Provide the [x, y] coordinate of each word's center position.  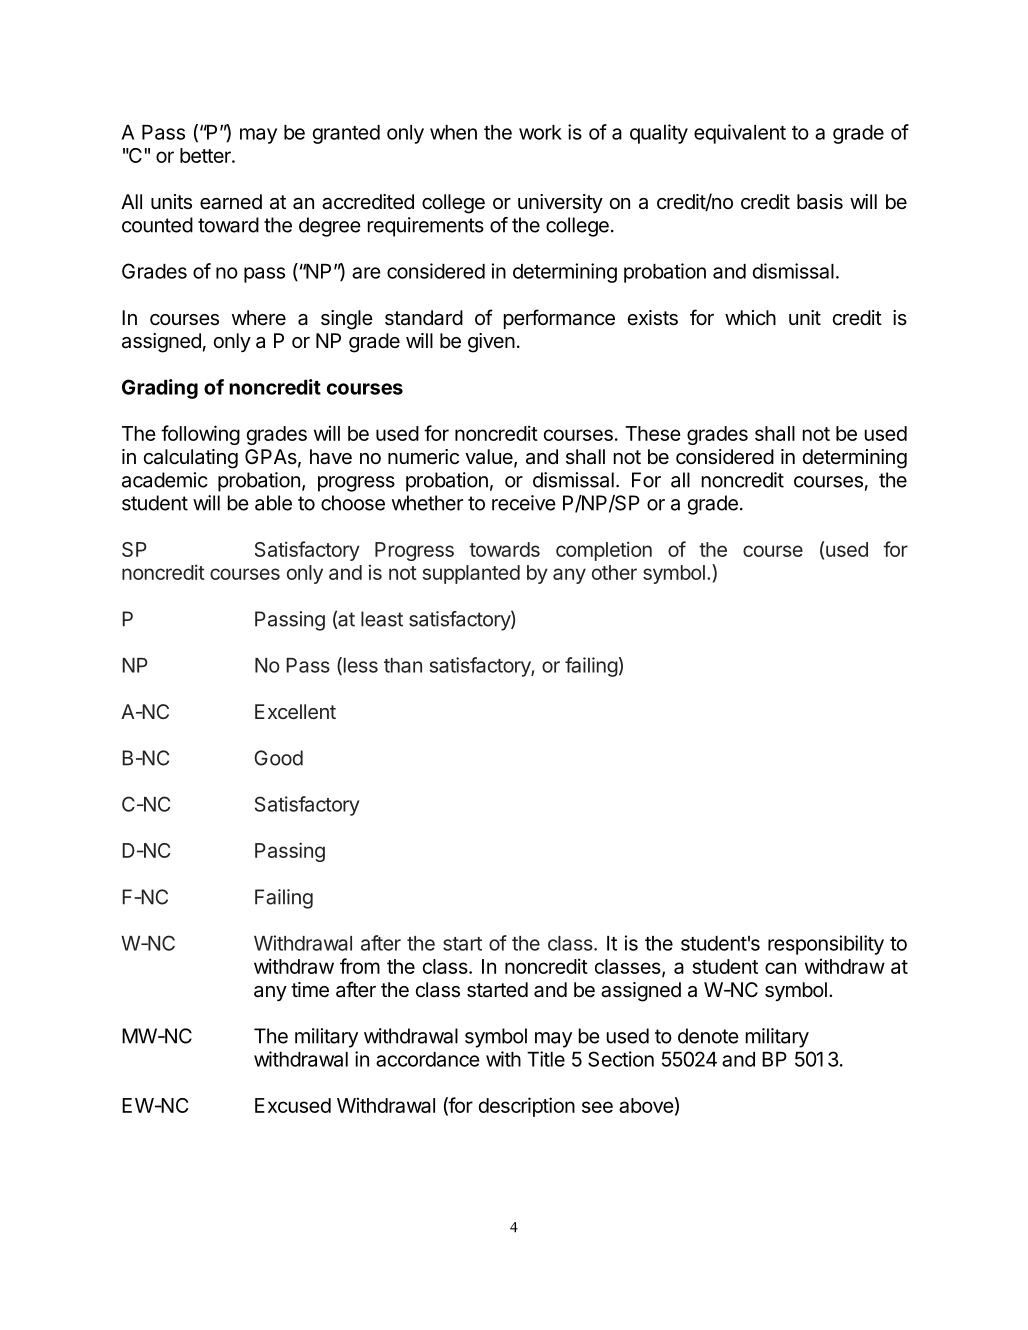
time [310, 990]
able [273, 503]
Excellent [295, 711]
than [403, 665]
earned [231, 202]
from [360, 966]
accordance [428, 1059]
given [491, 343]
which [750, 317]
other [614, 572]
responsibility [826, 945]
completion [604, 551]
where [259, 317]
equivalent [740, 134]
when [453, 132]
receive [524, 503]
